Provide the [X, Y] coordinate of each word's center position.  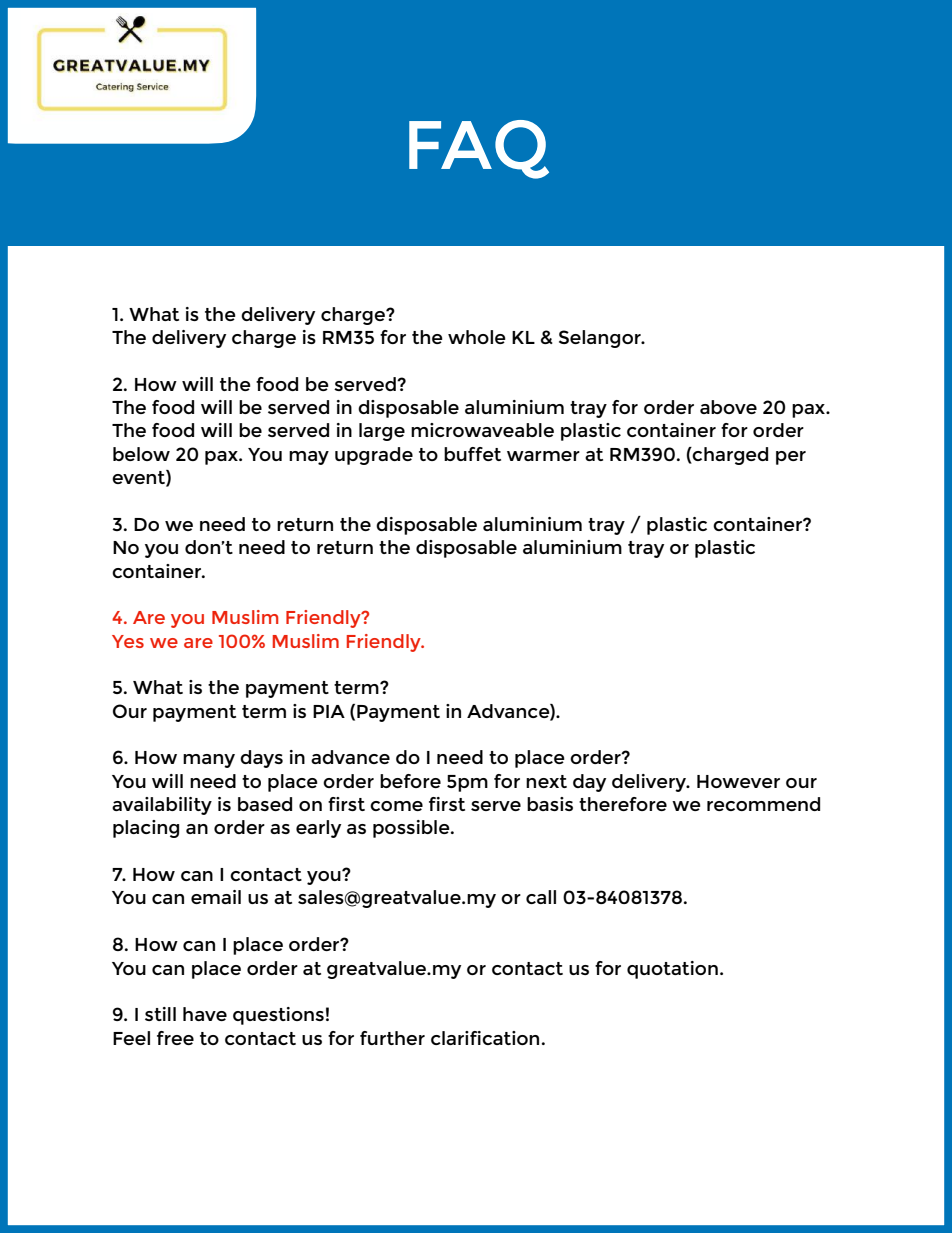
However [738, 781]
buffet [472, 454]
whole [477, 337]
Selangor [601, 339]
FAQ [479, 149]
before [410, 781]
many [209, 761]
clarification [485, 1038]
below [141, 454]
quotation [672, 970]
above [728, 407]
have [205, 1014]
